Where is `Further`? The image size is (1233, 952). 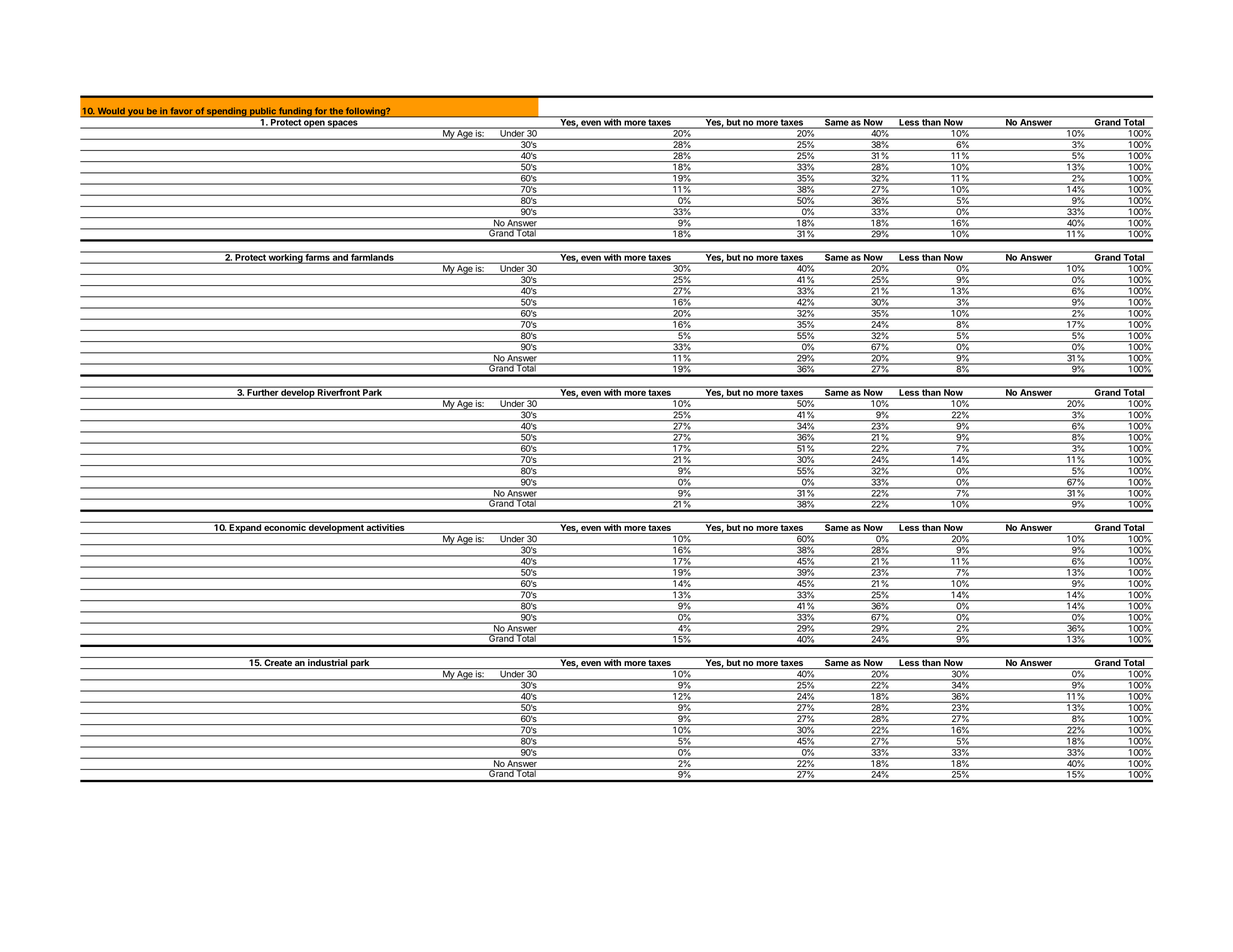 Further is located at coordinates (262, 391).
